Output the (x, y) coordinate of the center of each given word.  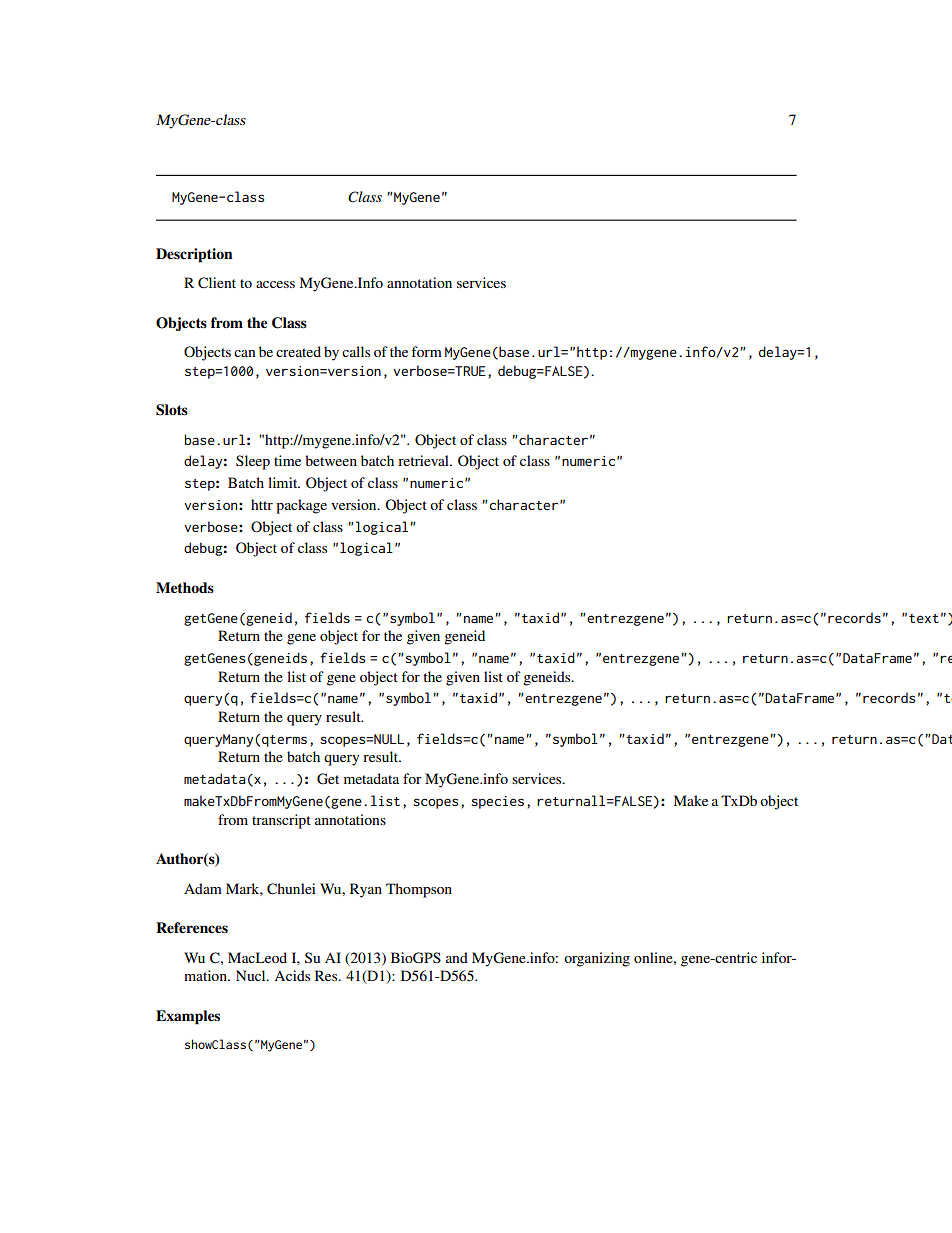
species (497, 802)
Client (217, 283)
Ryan (366, 890)
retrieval (424, 460)
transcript (281, 821)
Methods (185, 588)
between (331, 460)
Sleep (253, 462)
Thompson (419, 890)
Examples (188, 1017)
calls (356, 351)
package (301, 506)
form (426, 351)
